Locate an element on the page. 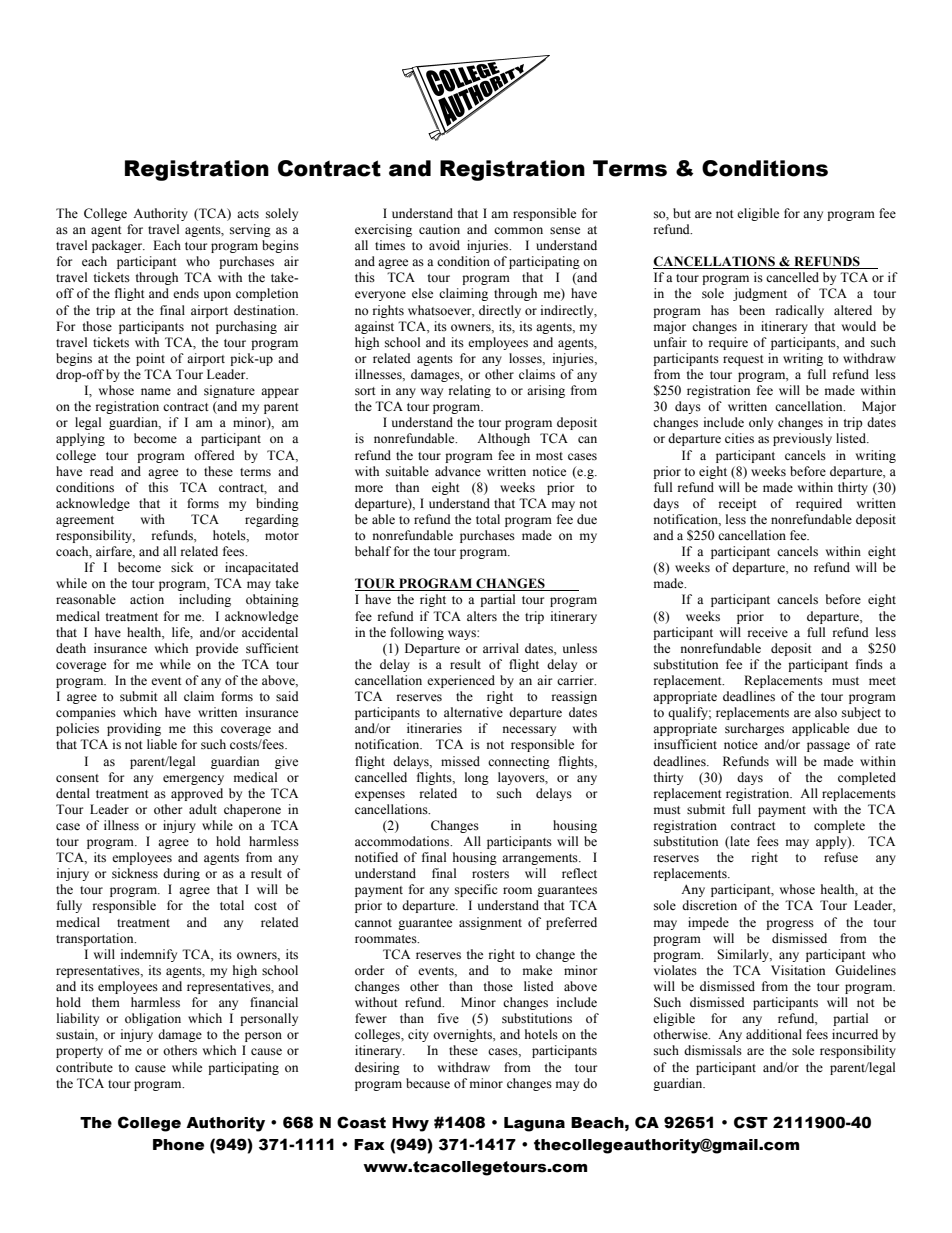 Image resolution: width=952 pixels, height=1233 pixels. Phone is located at coordinates (178, 1145).
